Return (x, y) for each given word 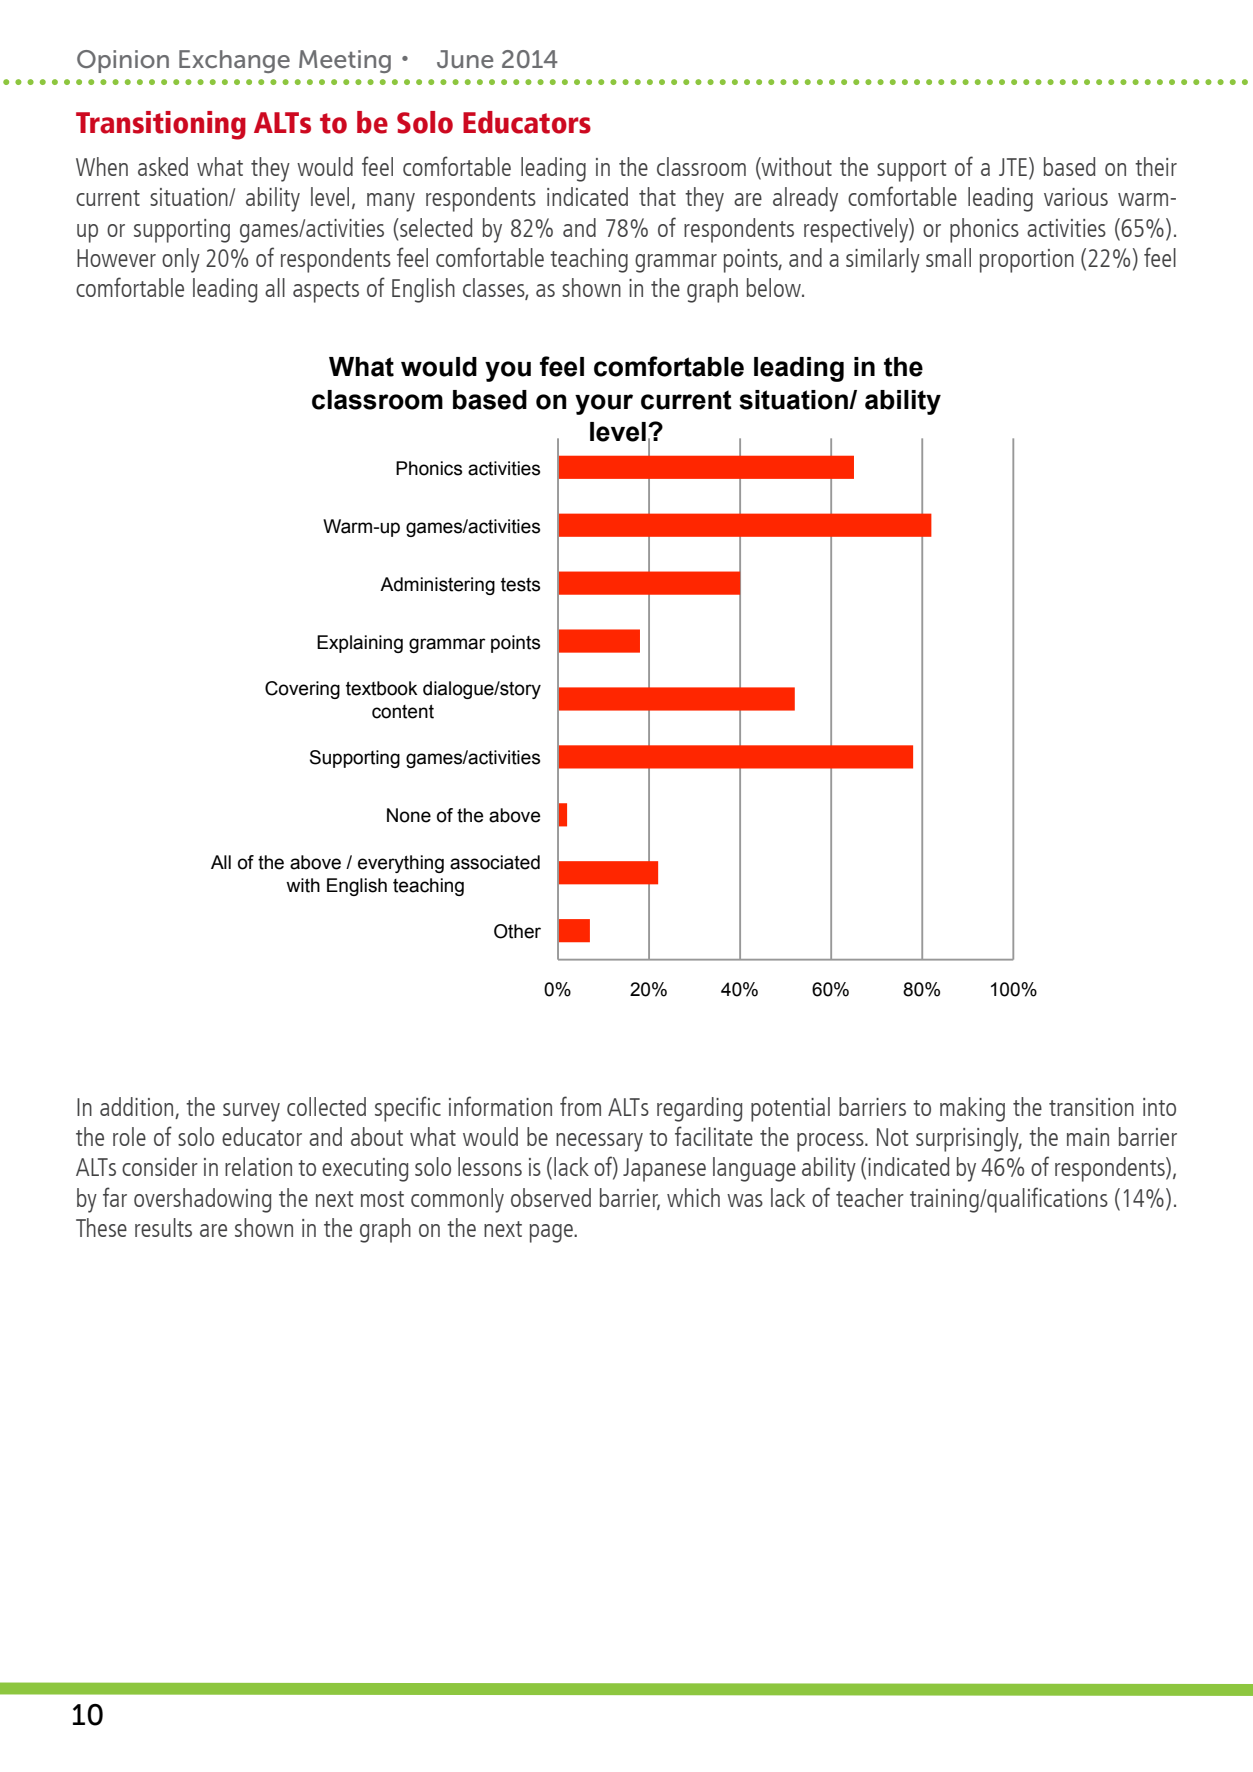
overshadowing (203, 1200)
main (1088, 1137)
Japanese (664, 1170)
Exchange (234, 61)
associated (495, 862)
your (604, 404)
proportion (1027, 261)
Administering (437, 586)
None (409, 815)
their (1156, 166)
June (465, 59)
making (972, 1109)
